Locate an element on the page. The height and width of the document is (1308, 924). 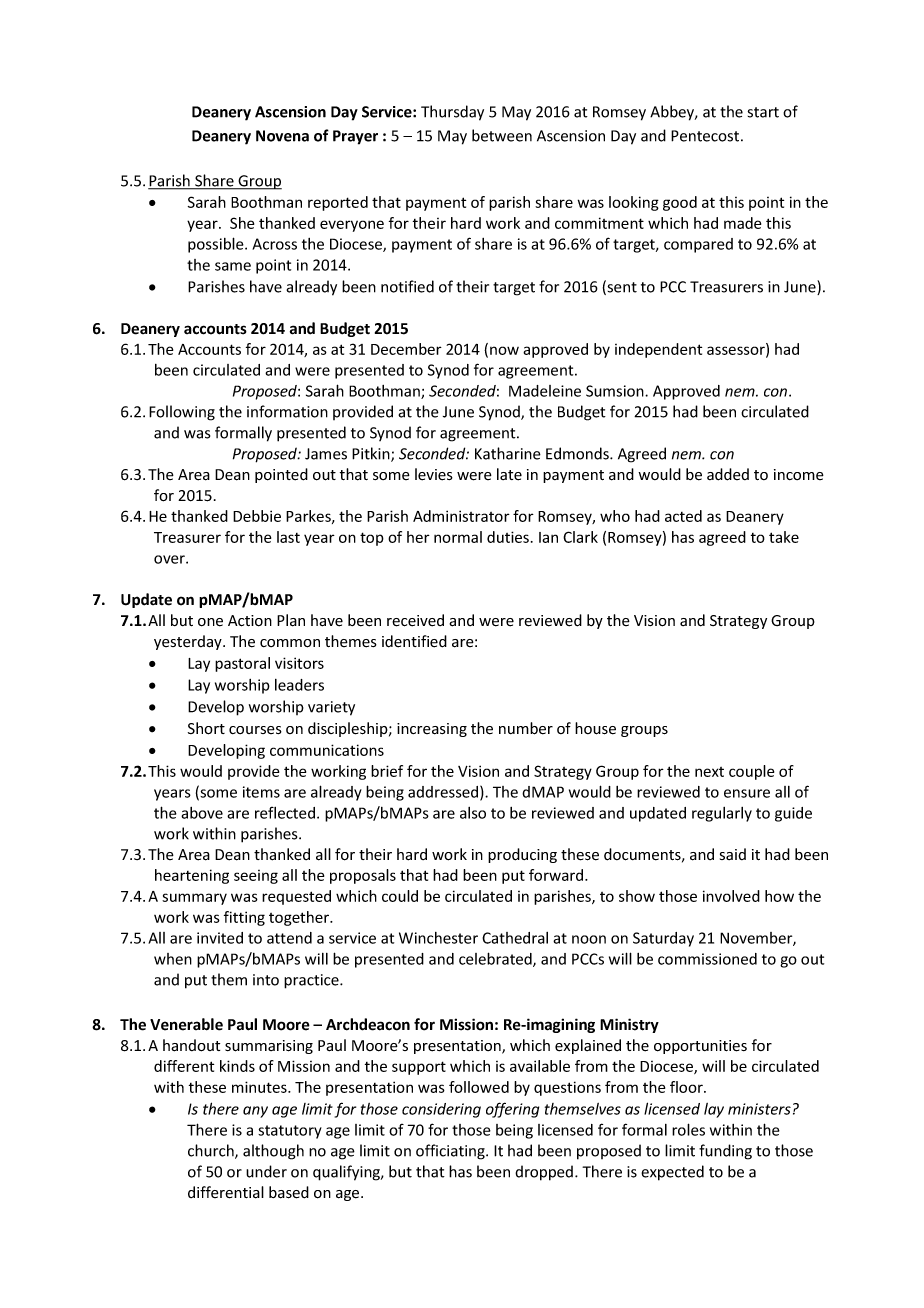
between is located at coordinates (502, 135).
